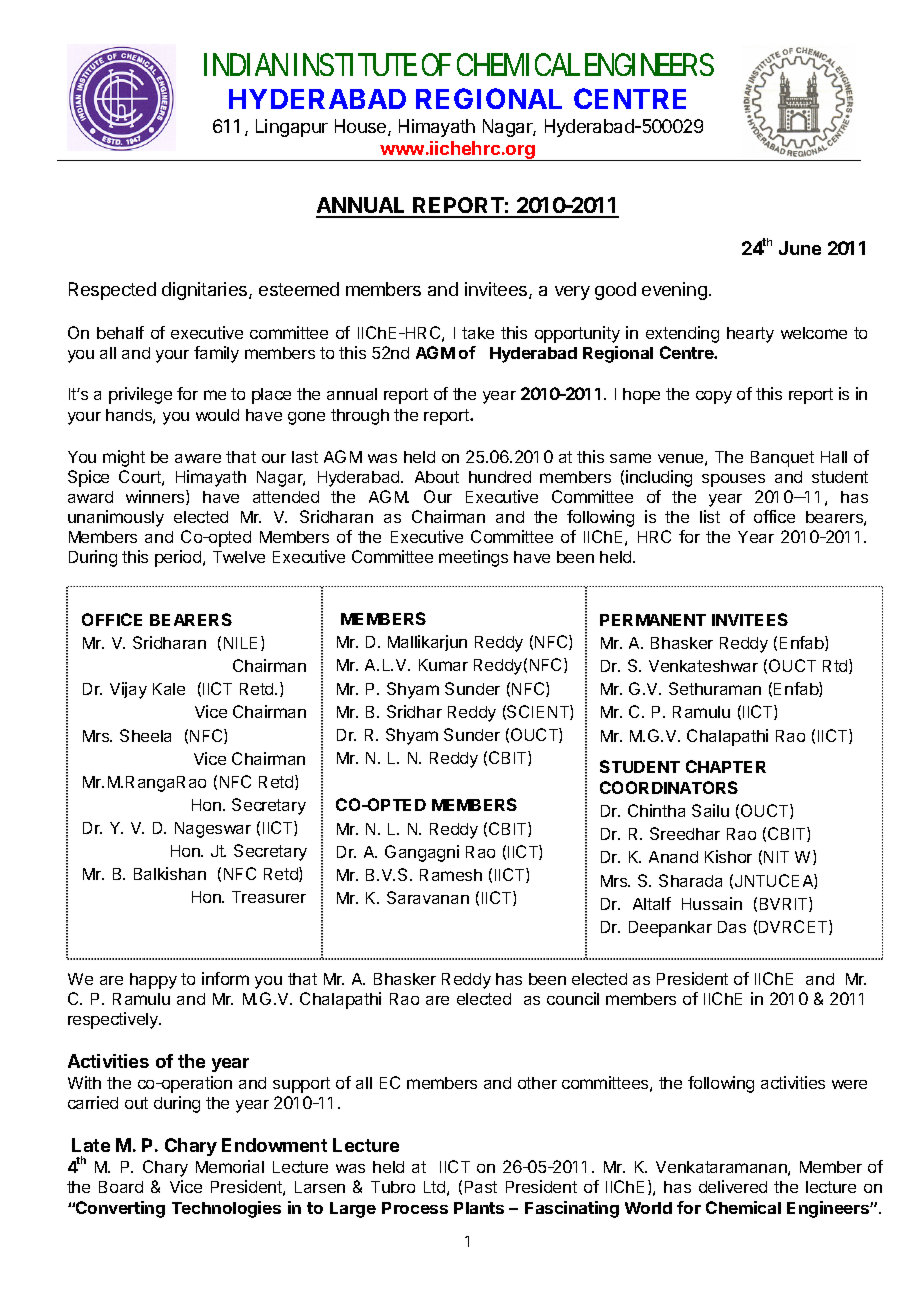 Image resolution: width=924 pixels, height=1308 pixels. I want to click on About, so click(437, 477).
